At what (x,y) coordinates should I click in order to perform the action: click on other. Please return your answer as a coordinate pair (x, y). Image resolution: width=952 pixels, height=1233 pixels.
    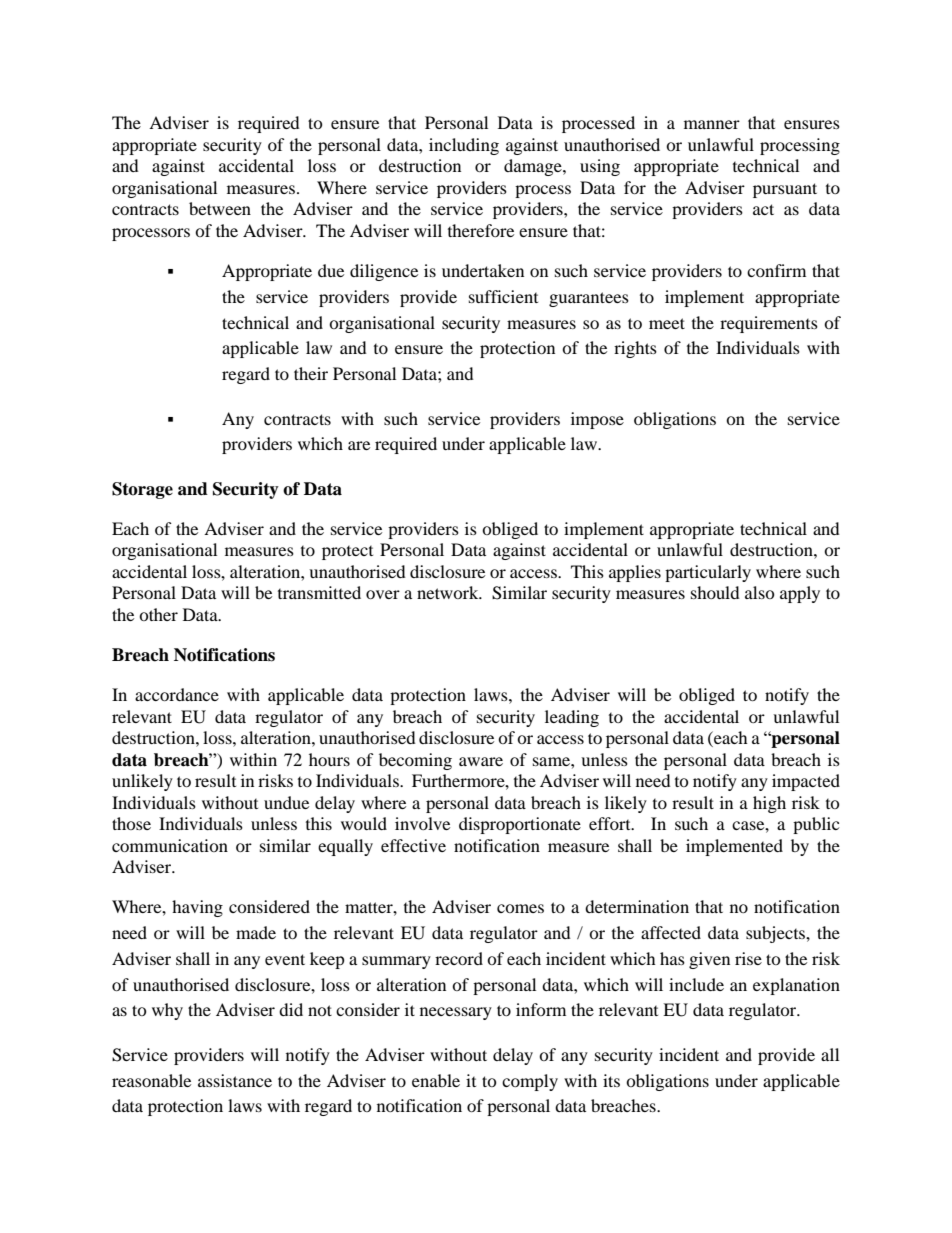
    Looking at the image, I should click on (158, 614).
